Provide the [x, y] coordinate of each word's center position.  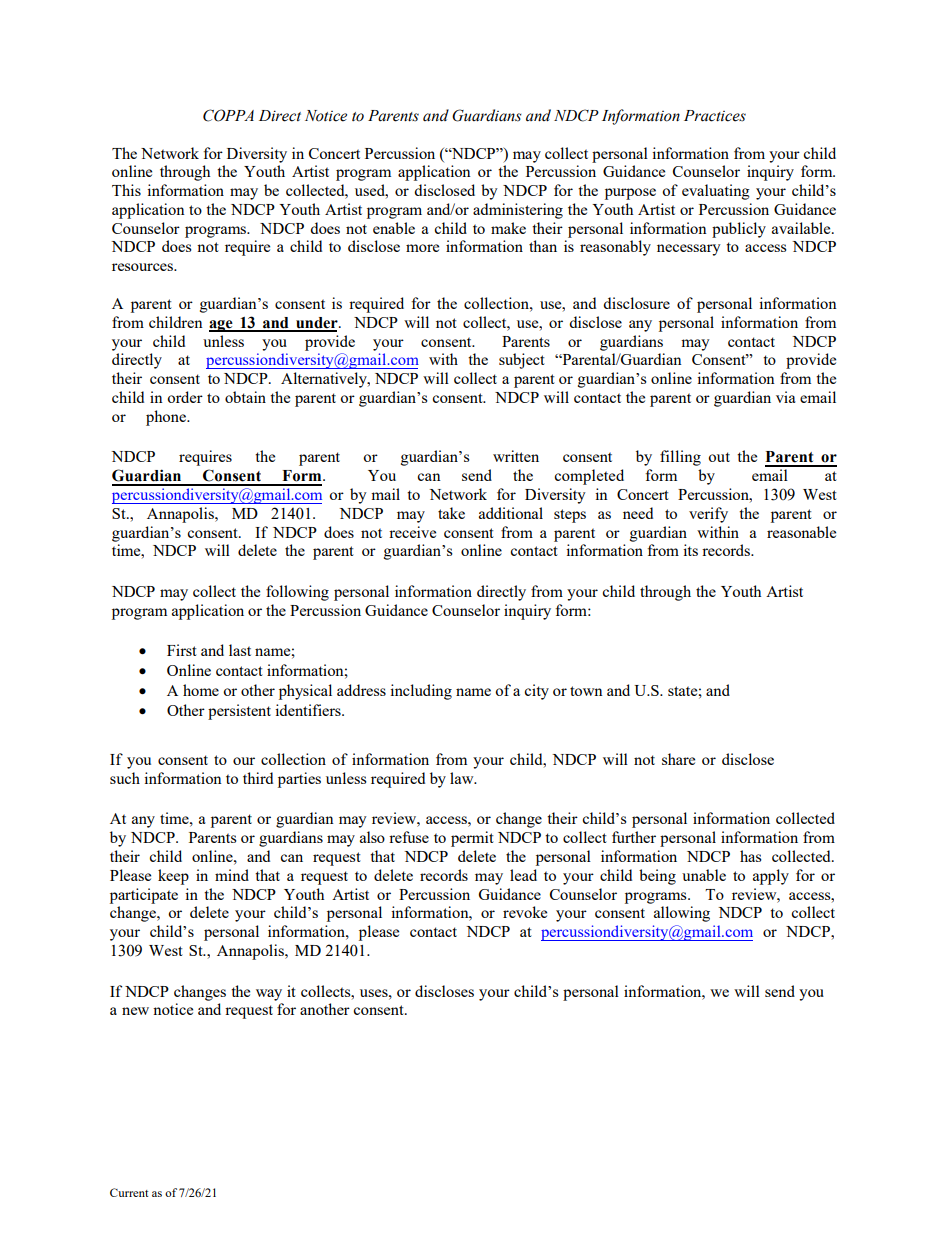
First [182, 650]
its [690, 550]
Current [129, 1192]
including [421, 692]
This [126, 190]
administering [518, 211]
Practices [715, 116]
